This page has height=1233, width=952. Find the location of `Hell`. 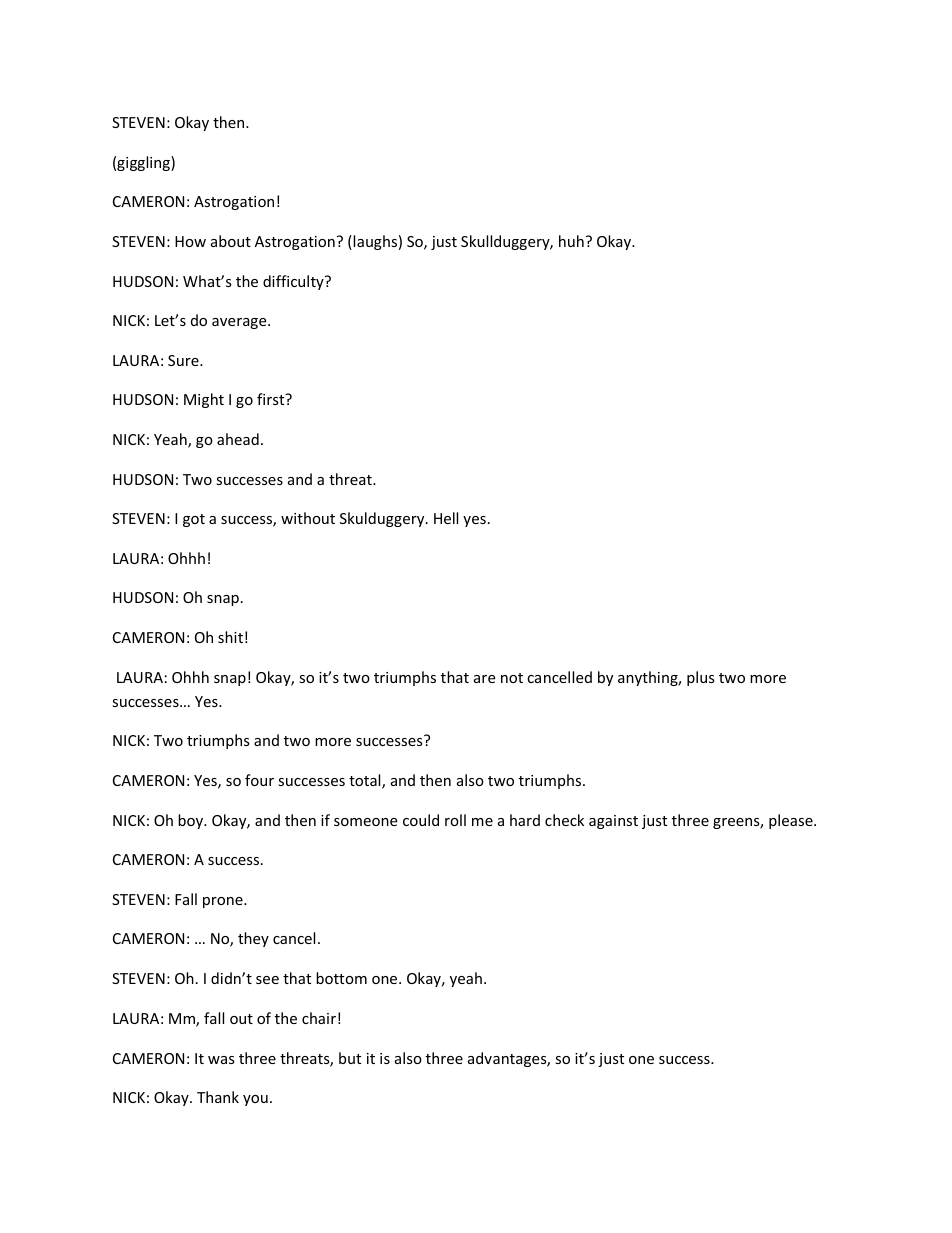

Hell is located at coordinates (446, 518).
